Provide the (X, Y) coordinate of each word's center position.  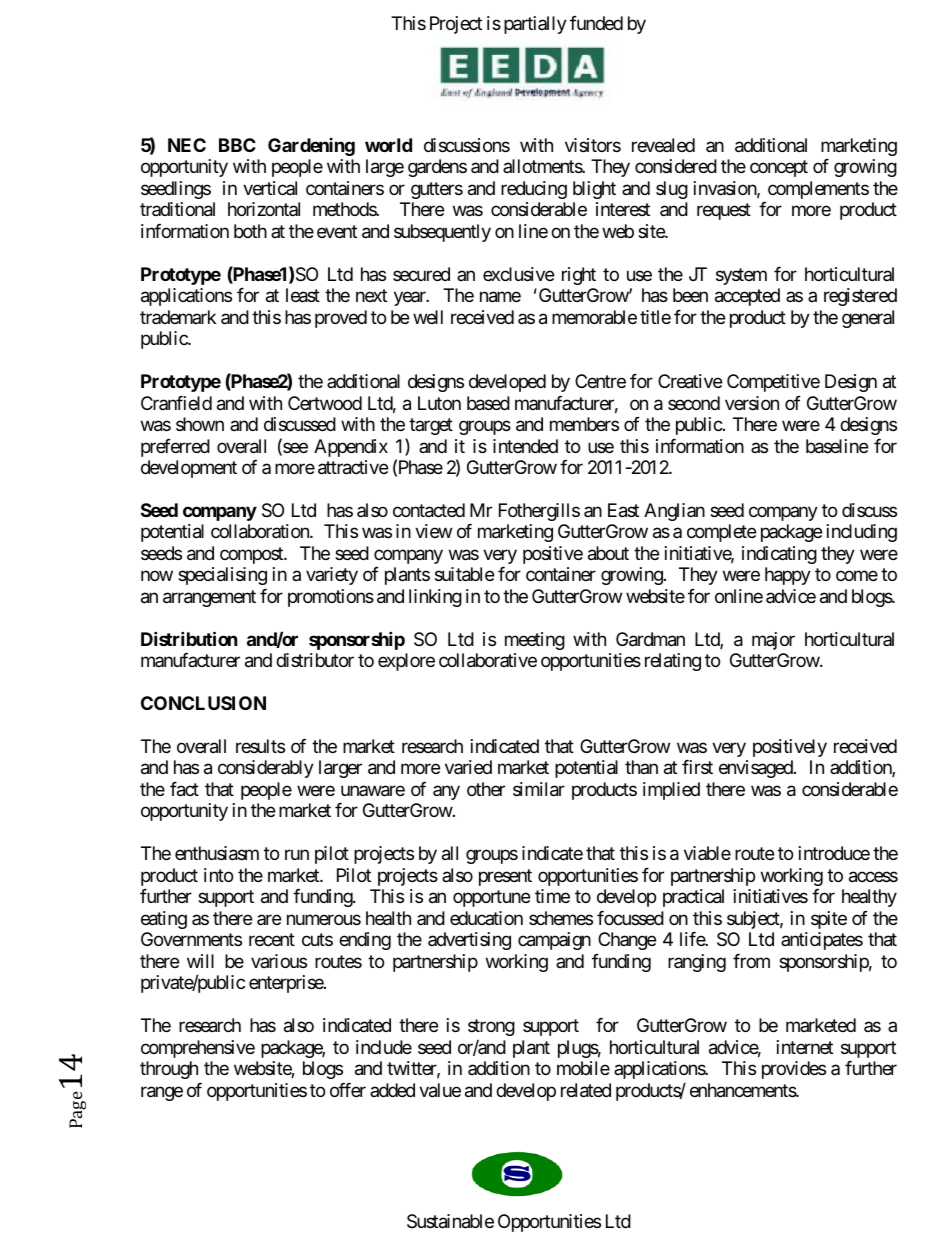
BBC (237, 145)
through (169, 1070)
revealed (663, 145)
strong (491, 1028)
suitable (464, 574)
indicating (779, 555)
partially (535, 25)
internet (805, 1047)
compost (252, 555)
